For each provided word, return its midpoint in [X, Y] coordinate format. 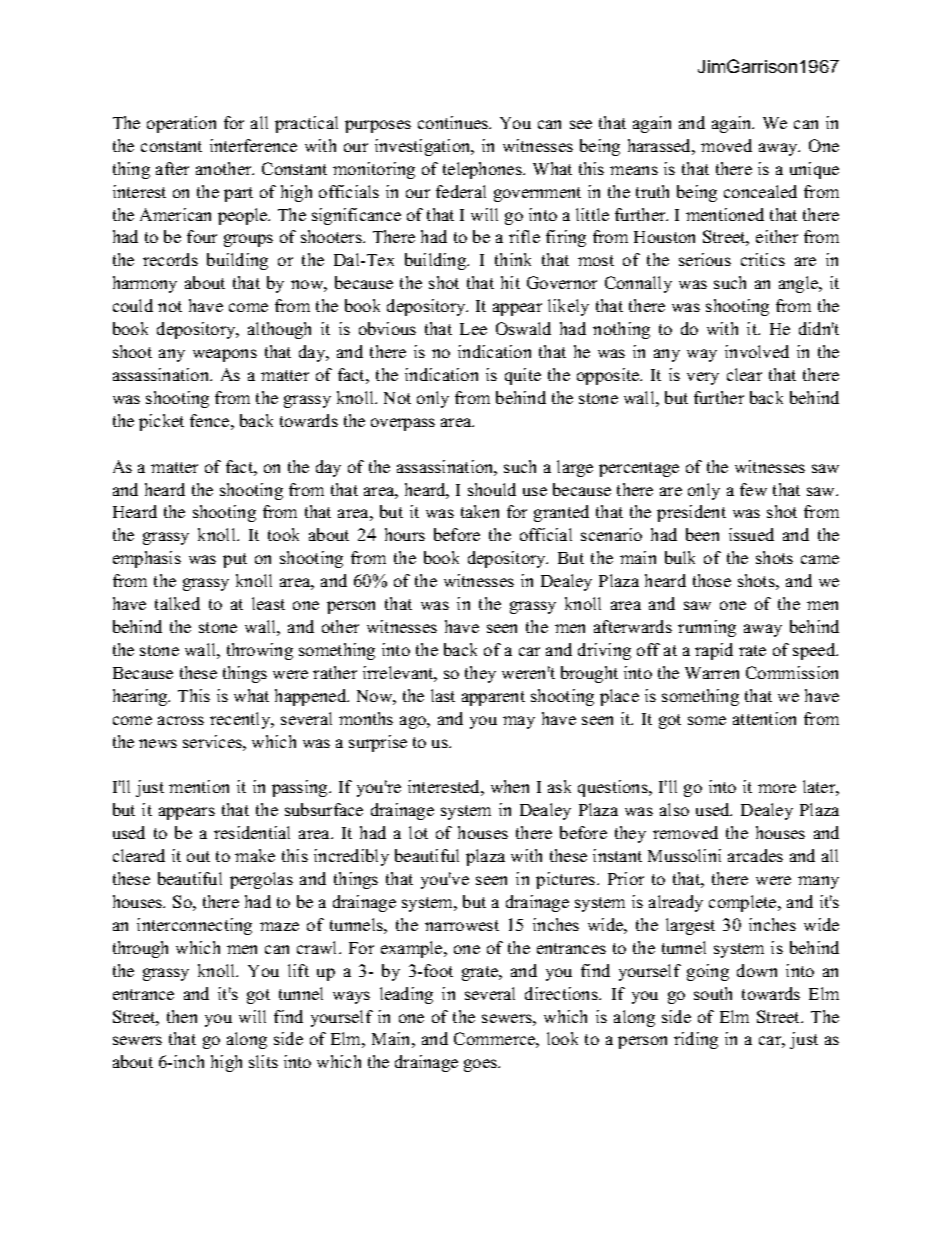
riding [696, 1040]
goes [482, 1065]
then [182, 1016]
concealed [760, 191]
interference [253, 145]
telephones [483, 170]
